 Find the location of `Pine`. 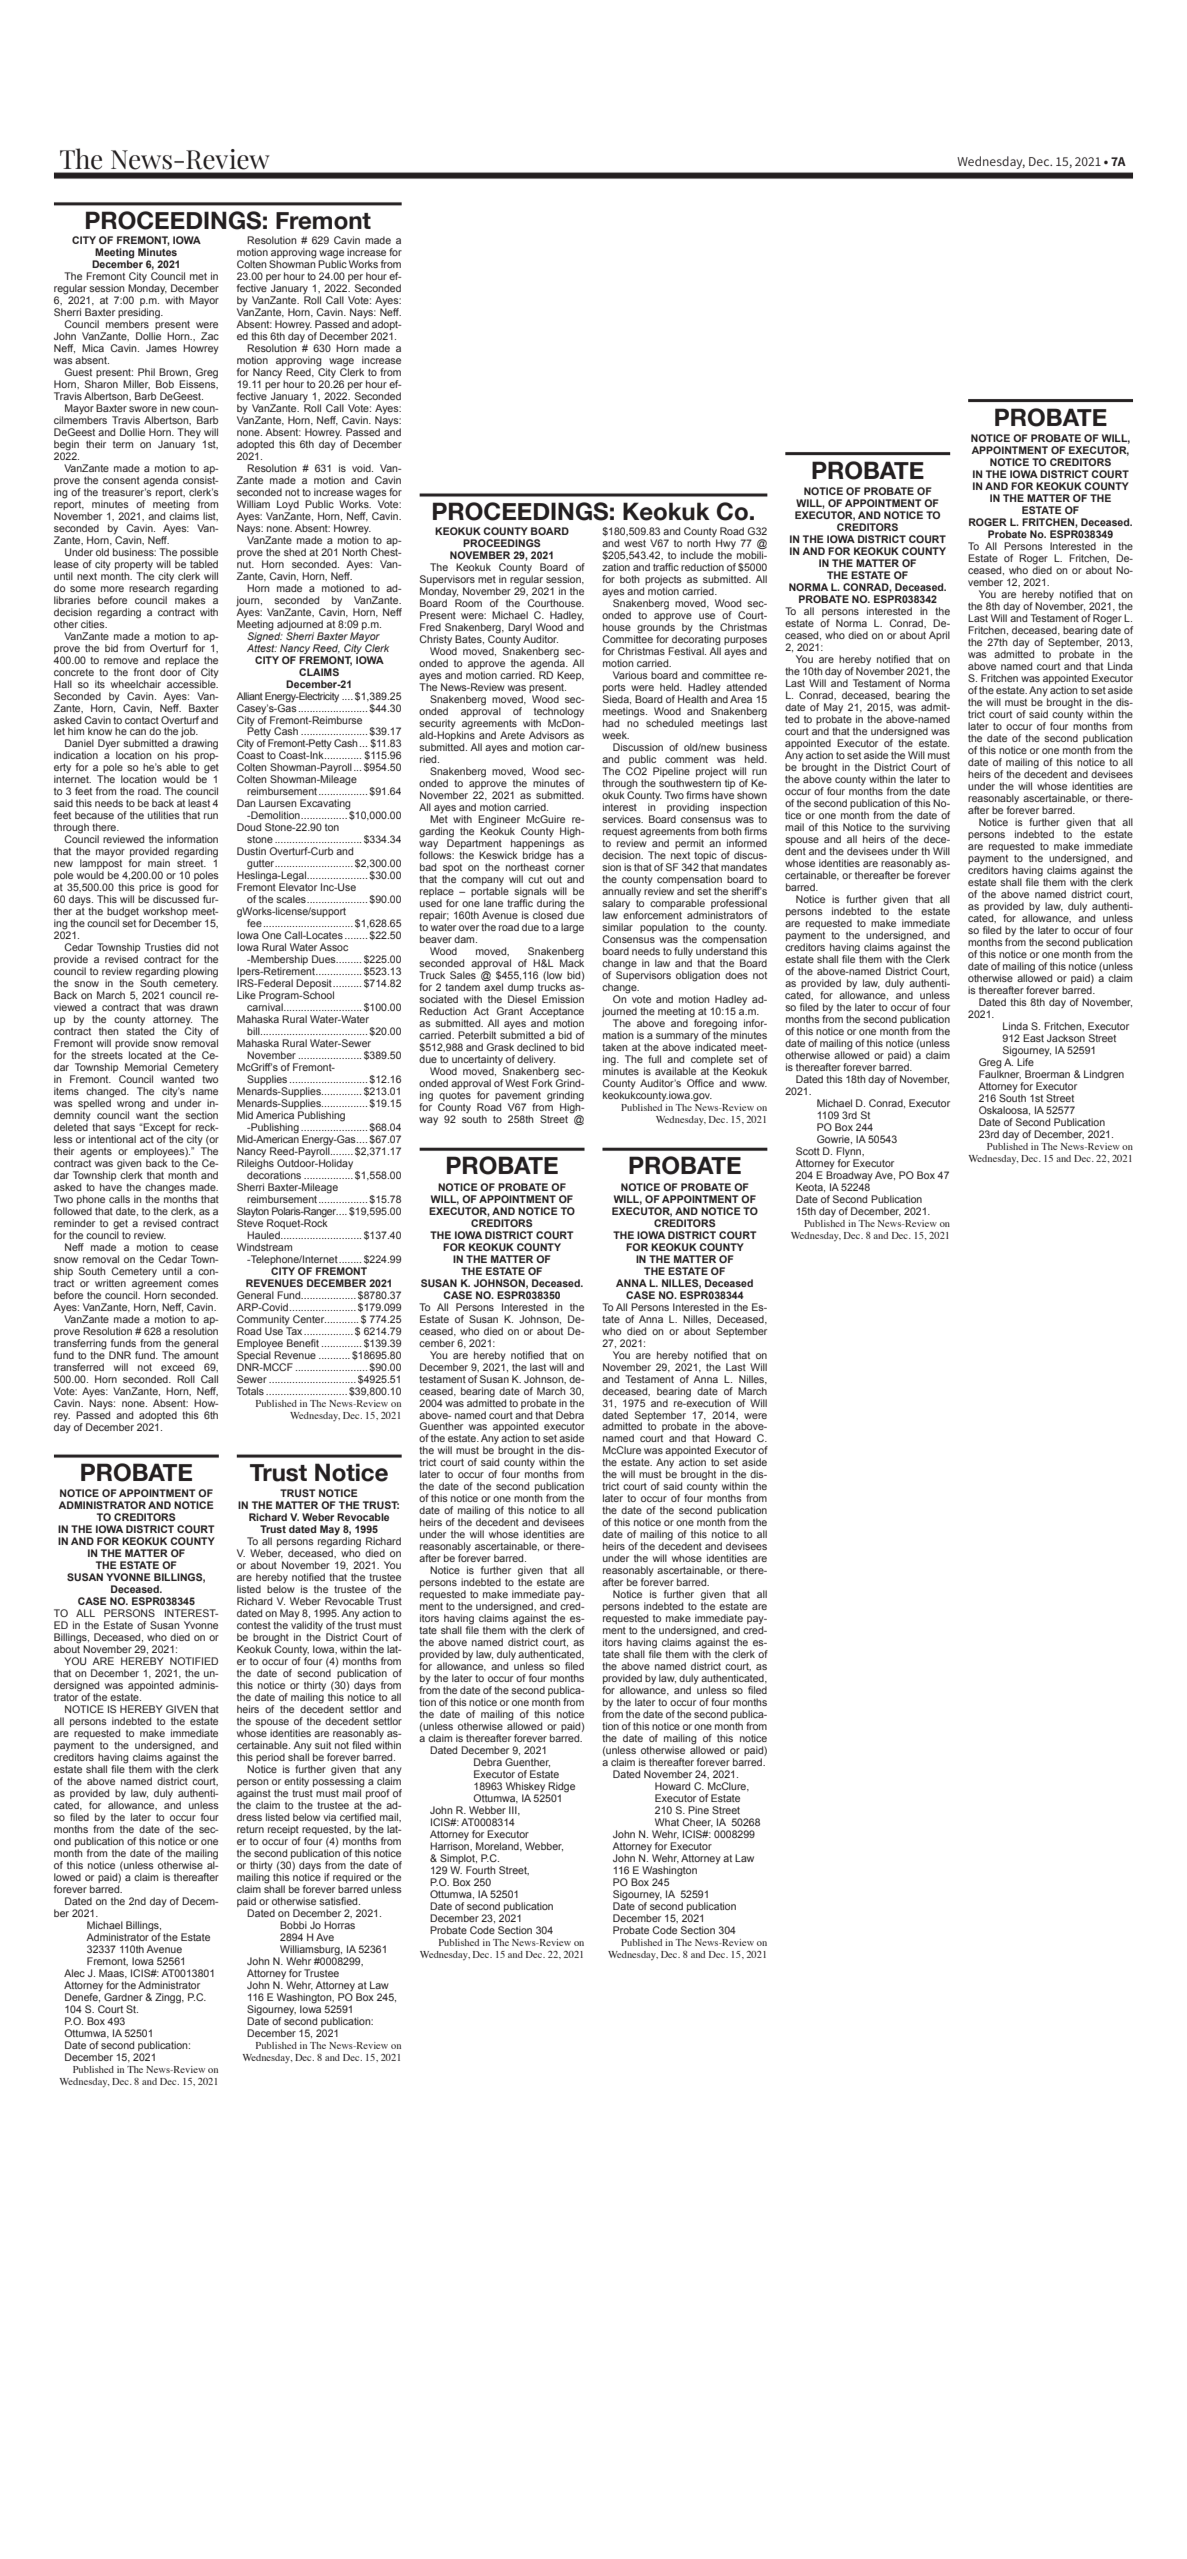

Pine is located at coordinates (698, 1810).
